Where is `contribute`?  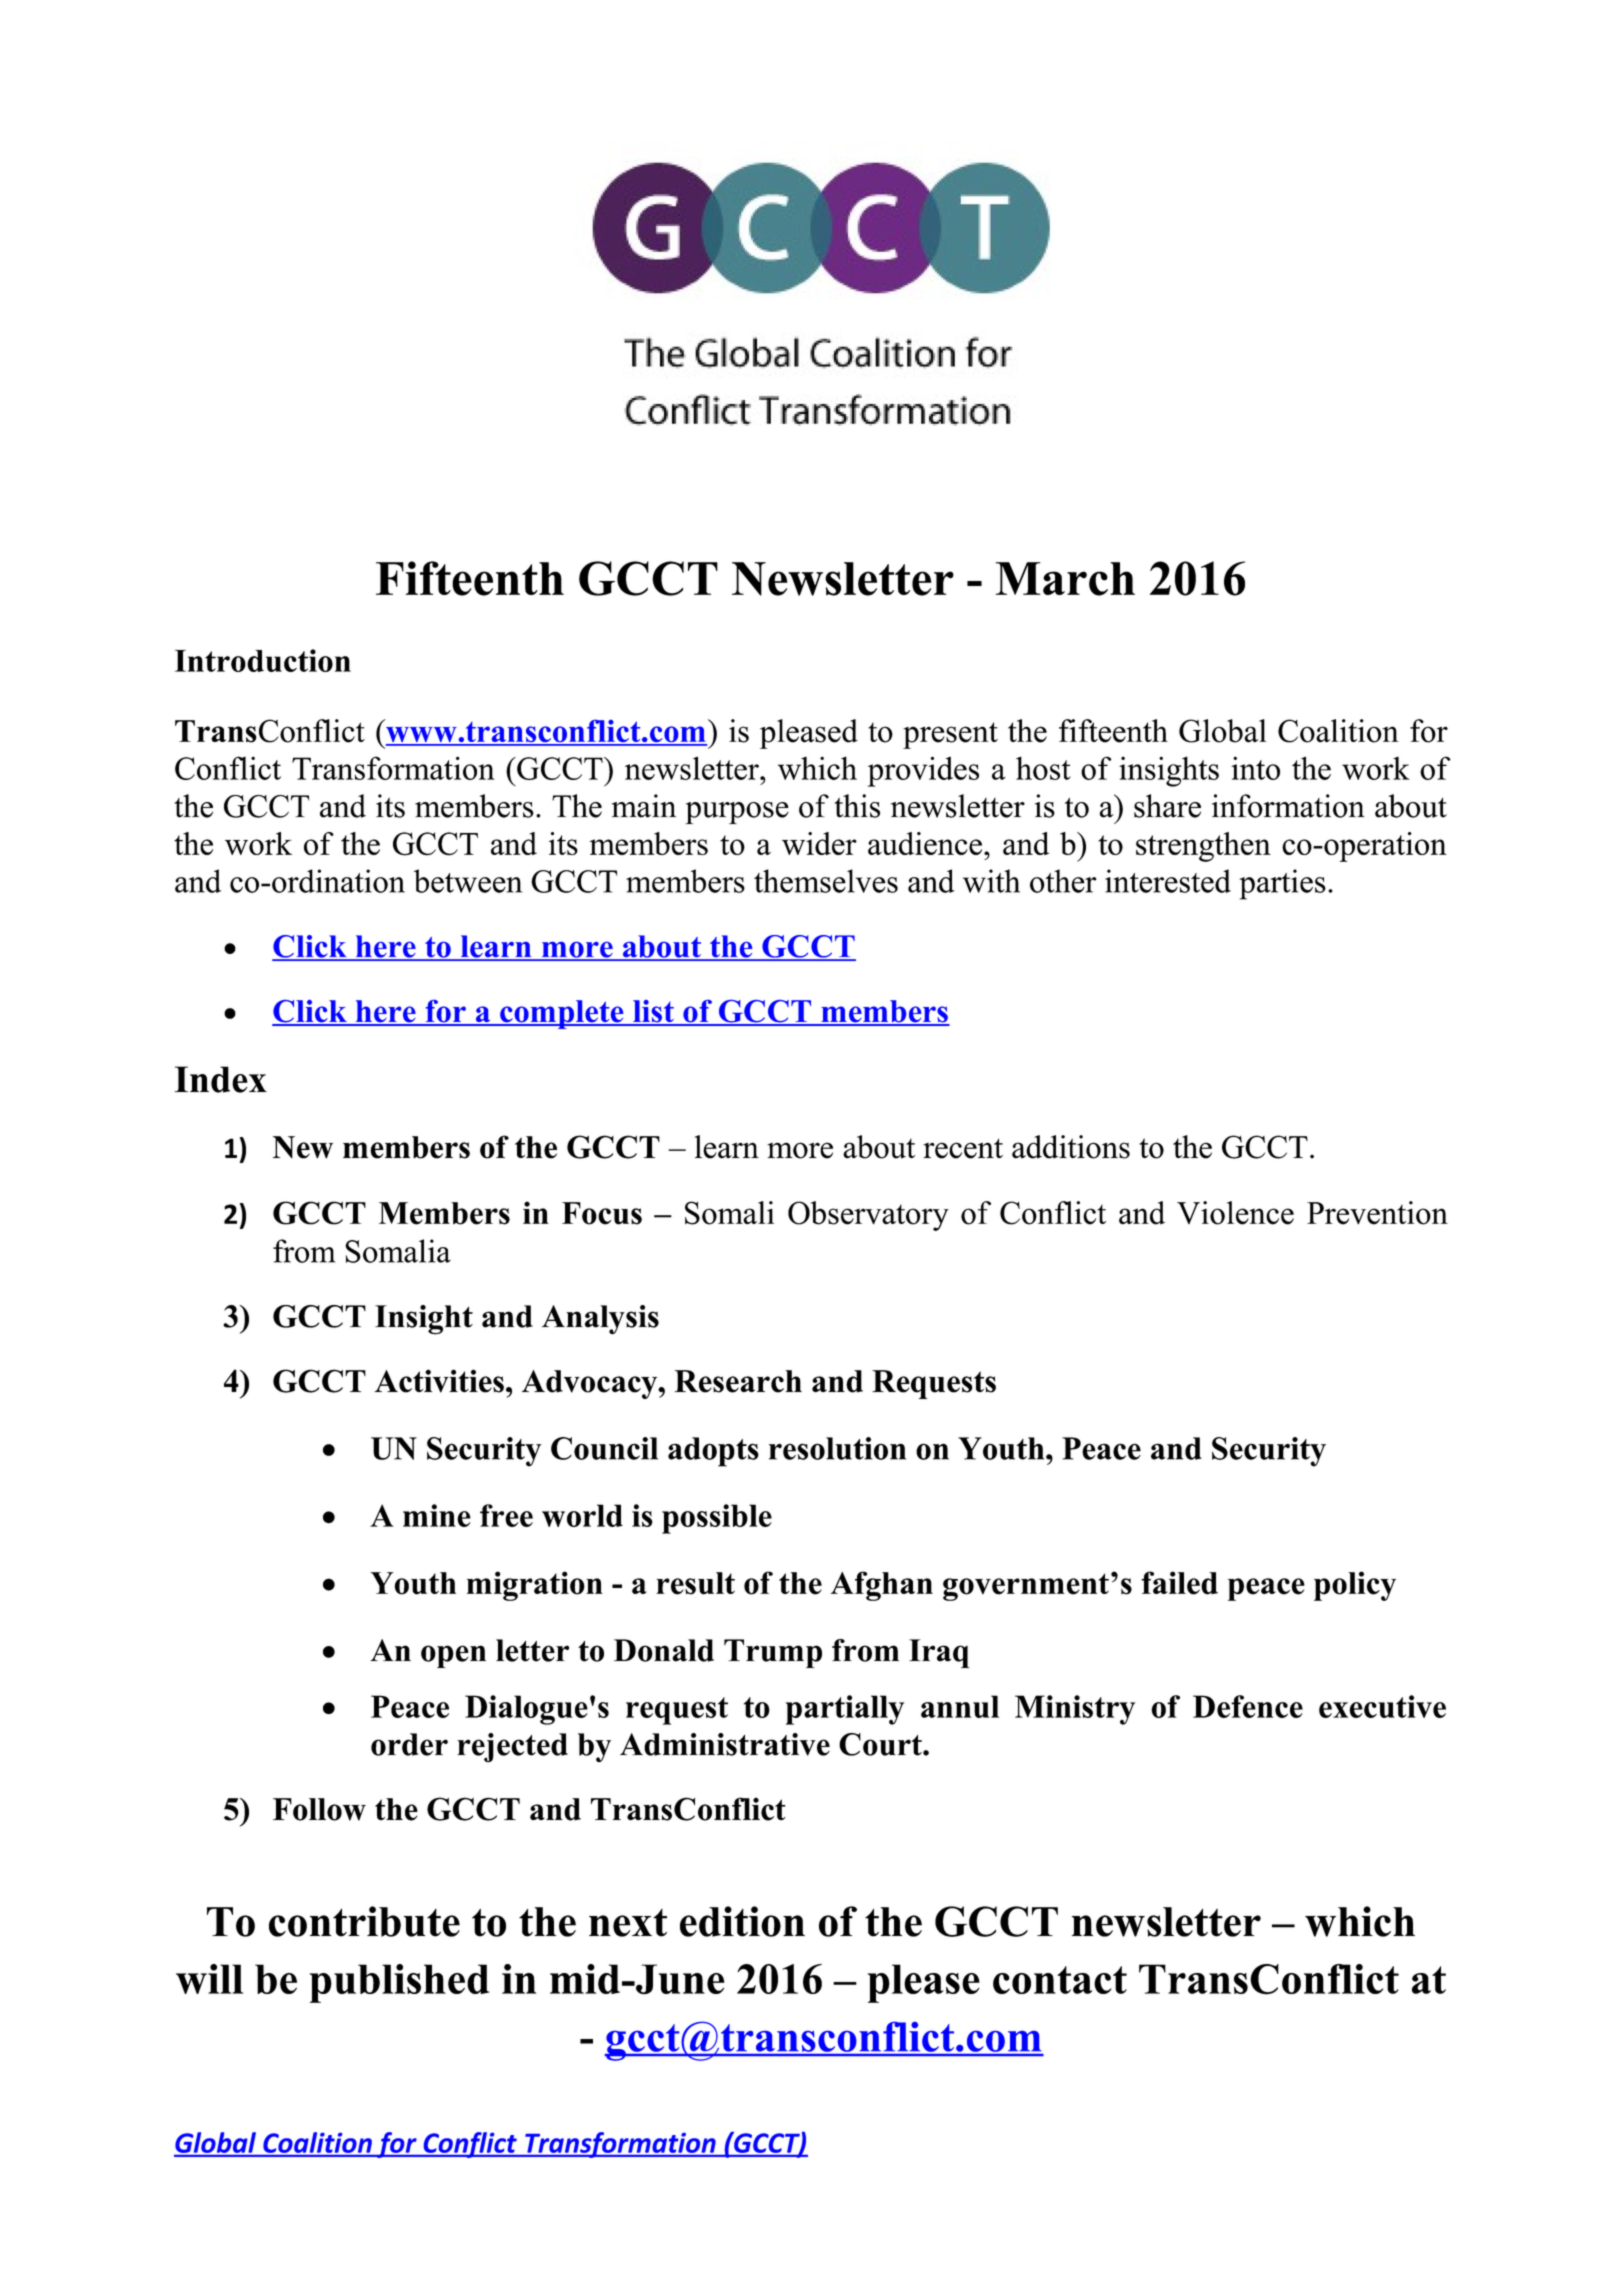 contribute is located at coordinates (364, 1921).
